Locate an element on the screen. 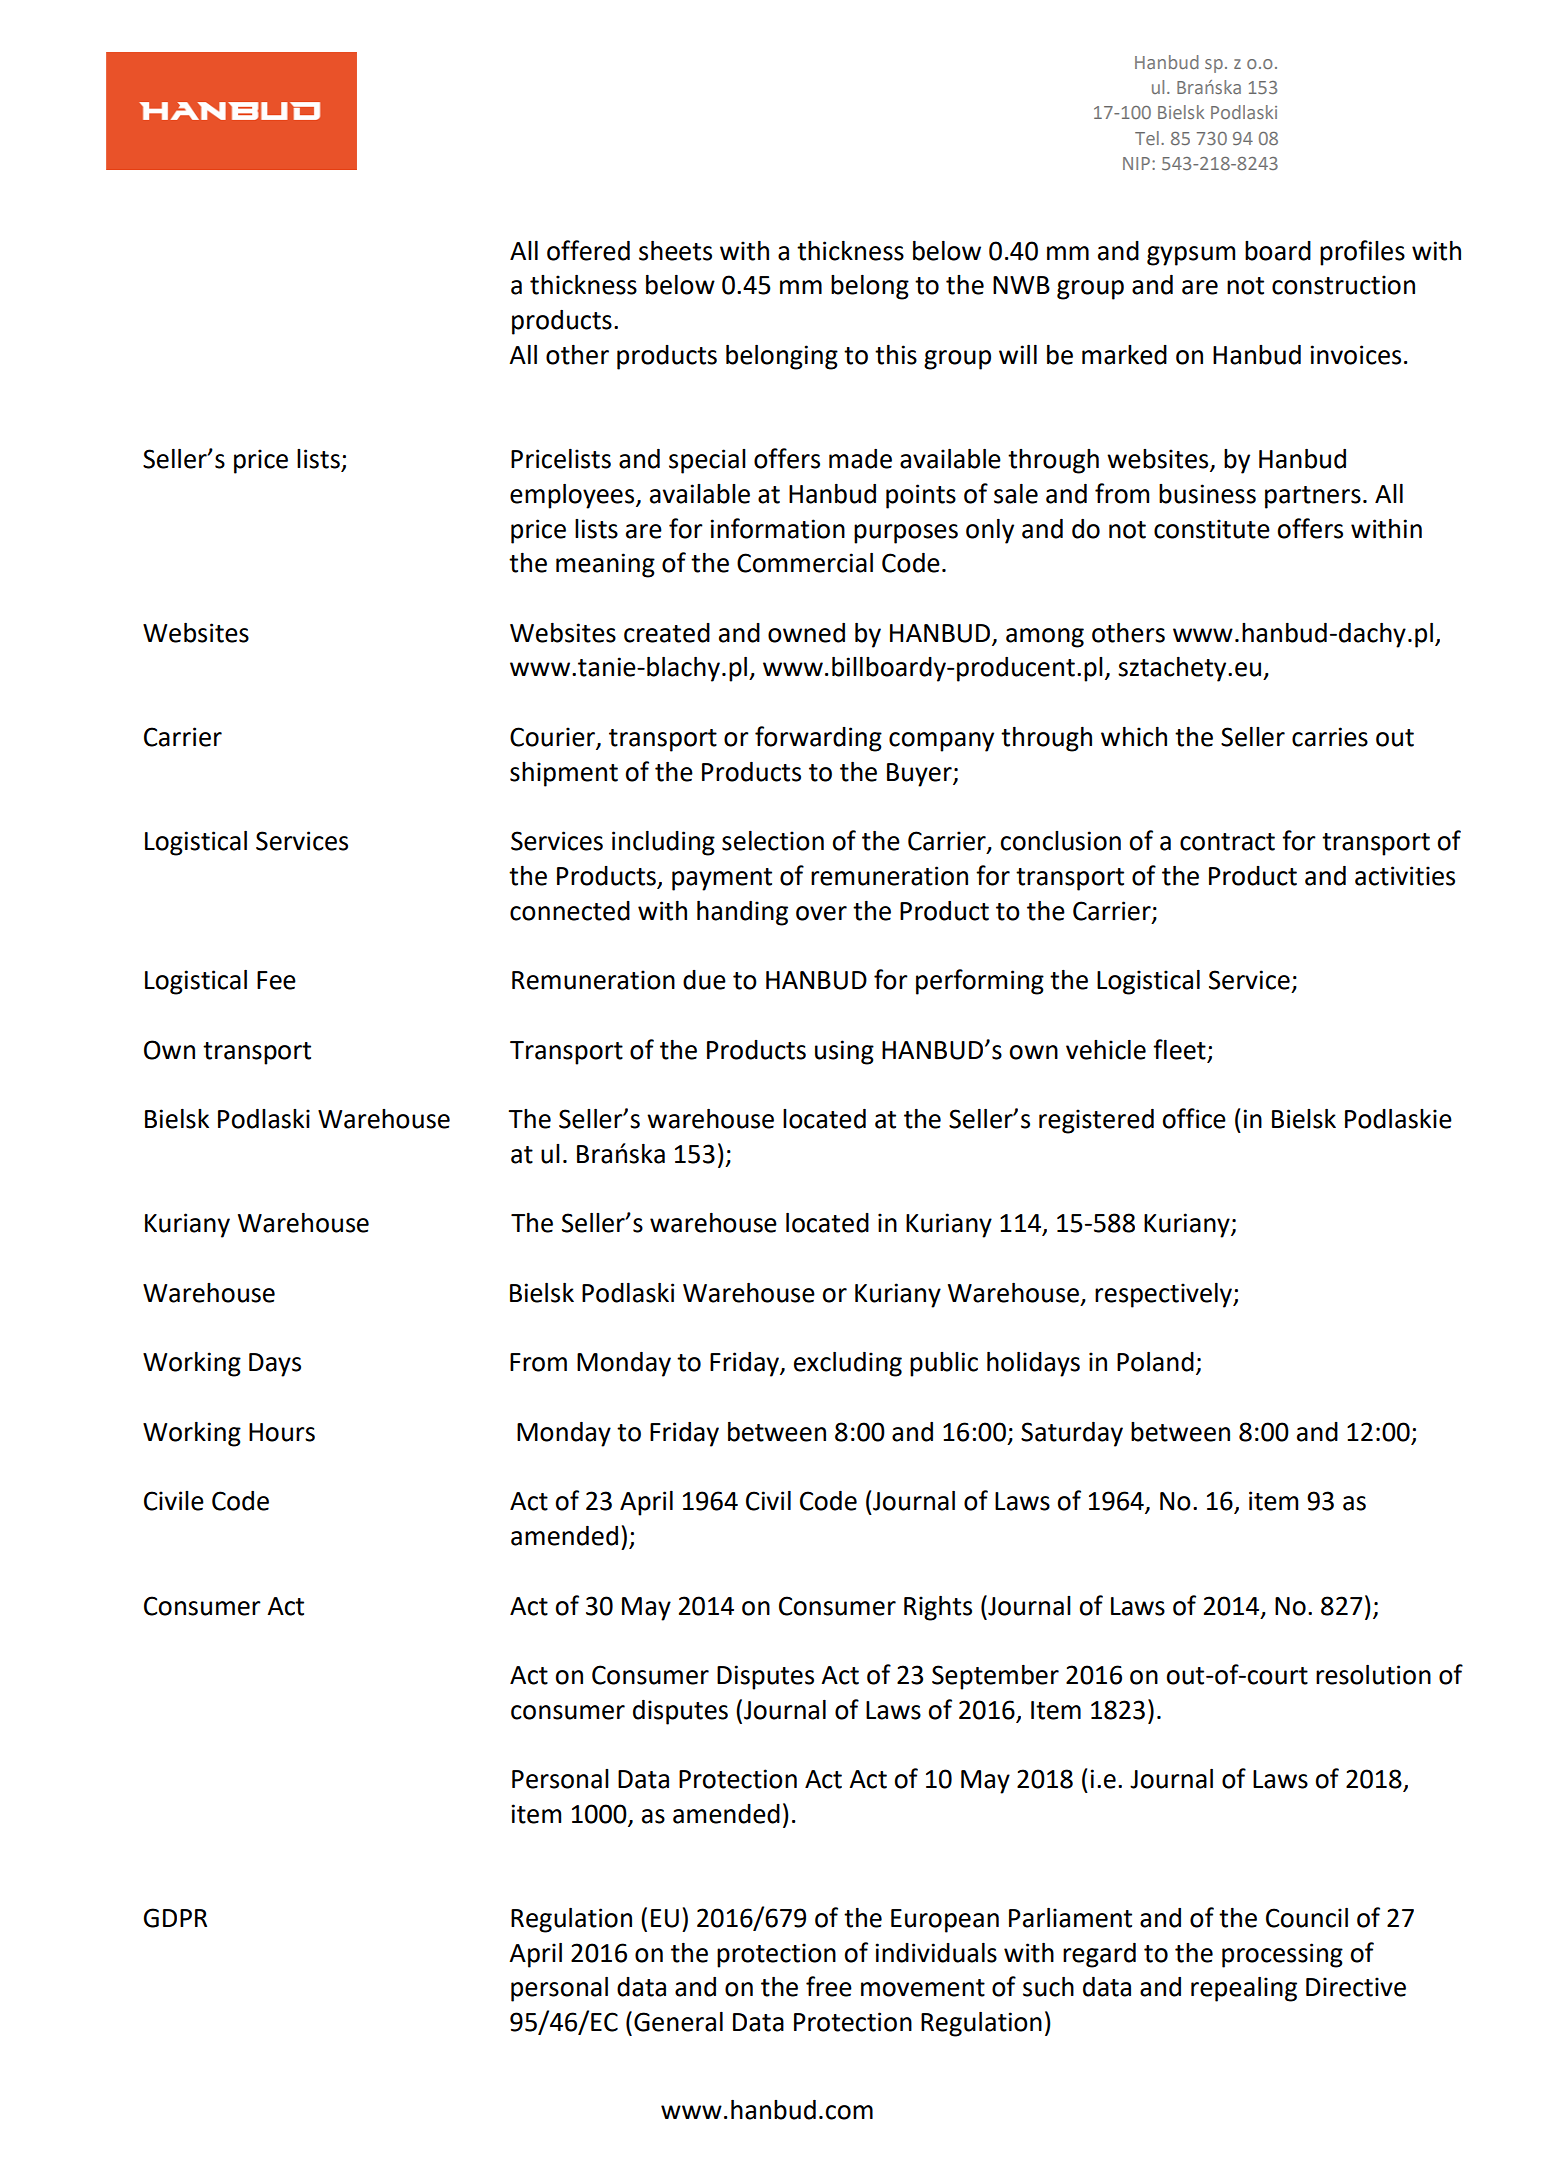 This screenshot has width=1541, height=2178. office is located at coordinates (1194, 1118).
